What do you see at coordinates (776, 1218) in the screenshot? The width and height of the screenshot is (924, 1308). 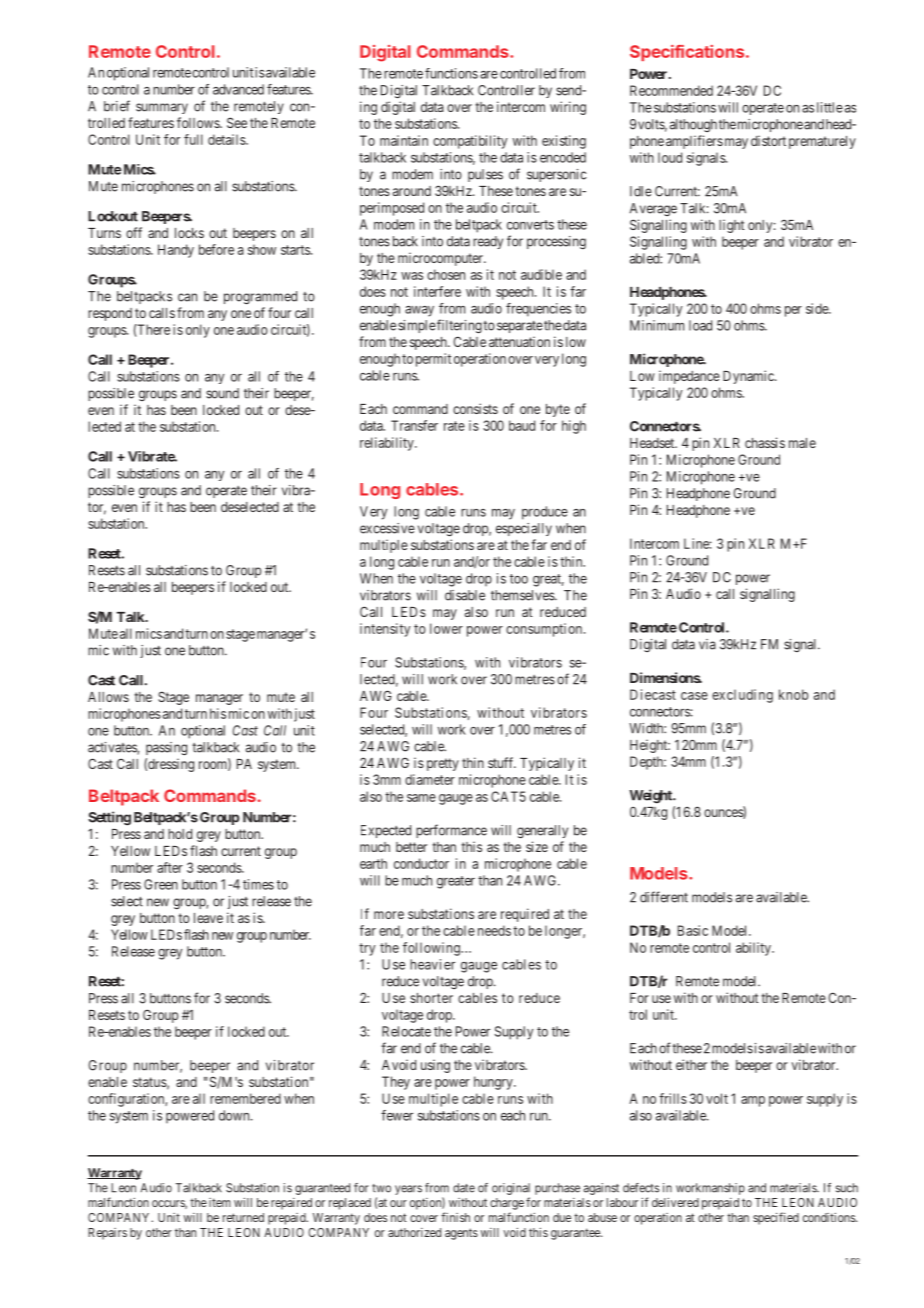 I see `specified` at bounding box center [776, 1218].
